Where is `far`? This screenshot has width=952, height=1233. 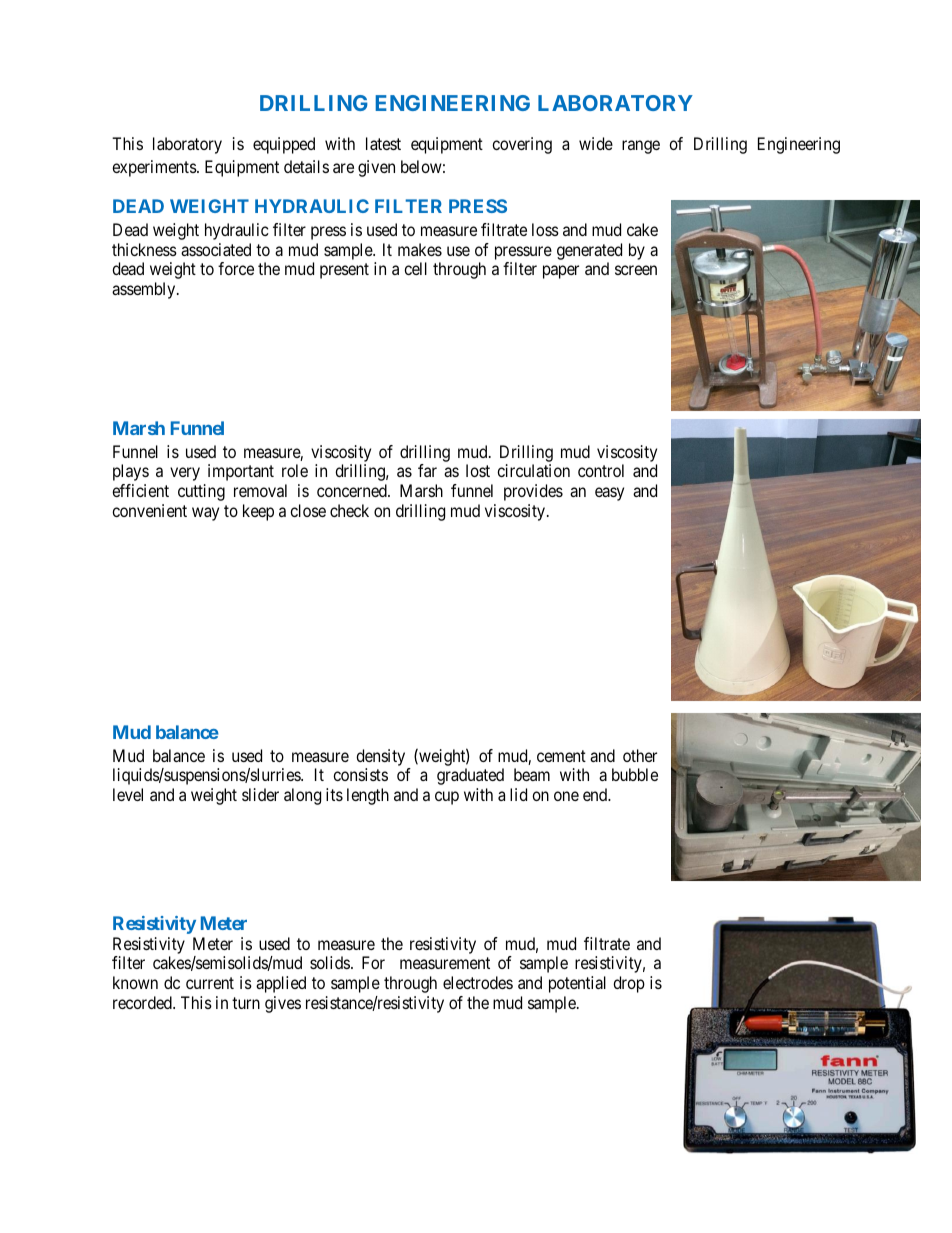
far is located at coordinates (427, 470).
